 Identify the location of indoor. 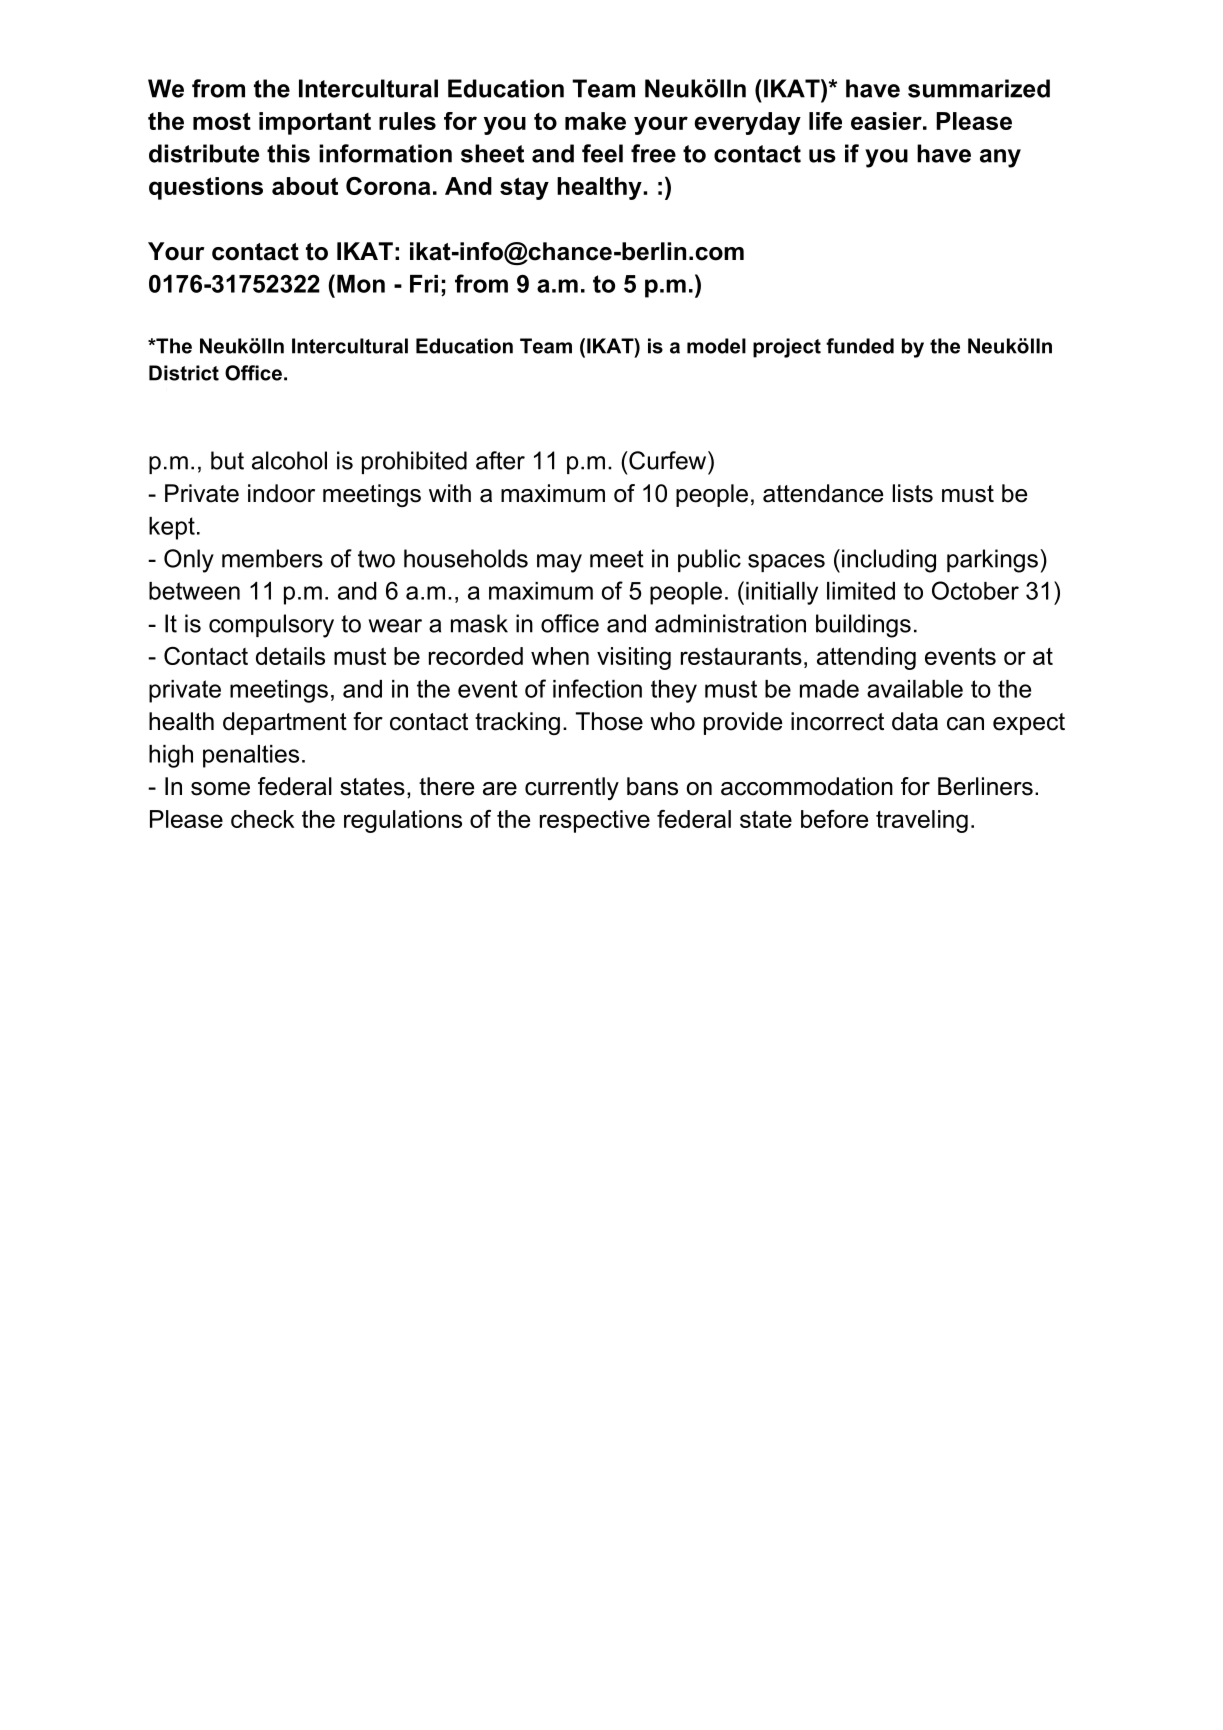
(281, 493).
